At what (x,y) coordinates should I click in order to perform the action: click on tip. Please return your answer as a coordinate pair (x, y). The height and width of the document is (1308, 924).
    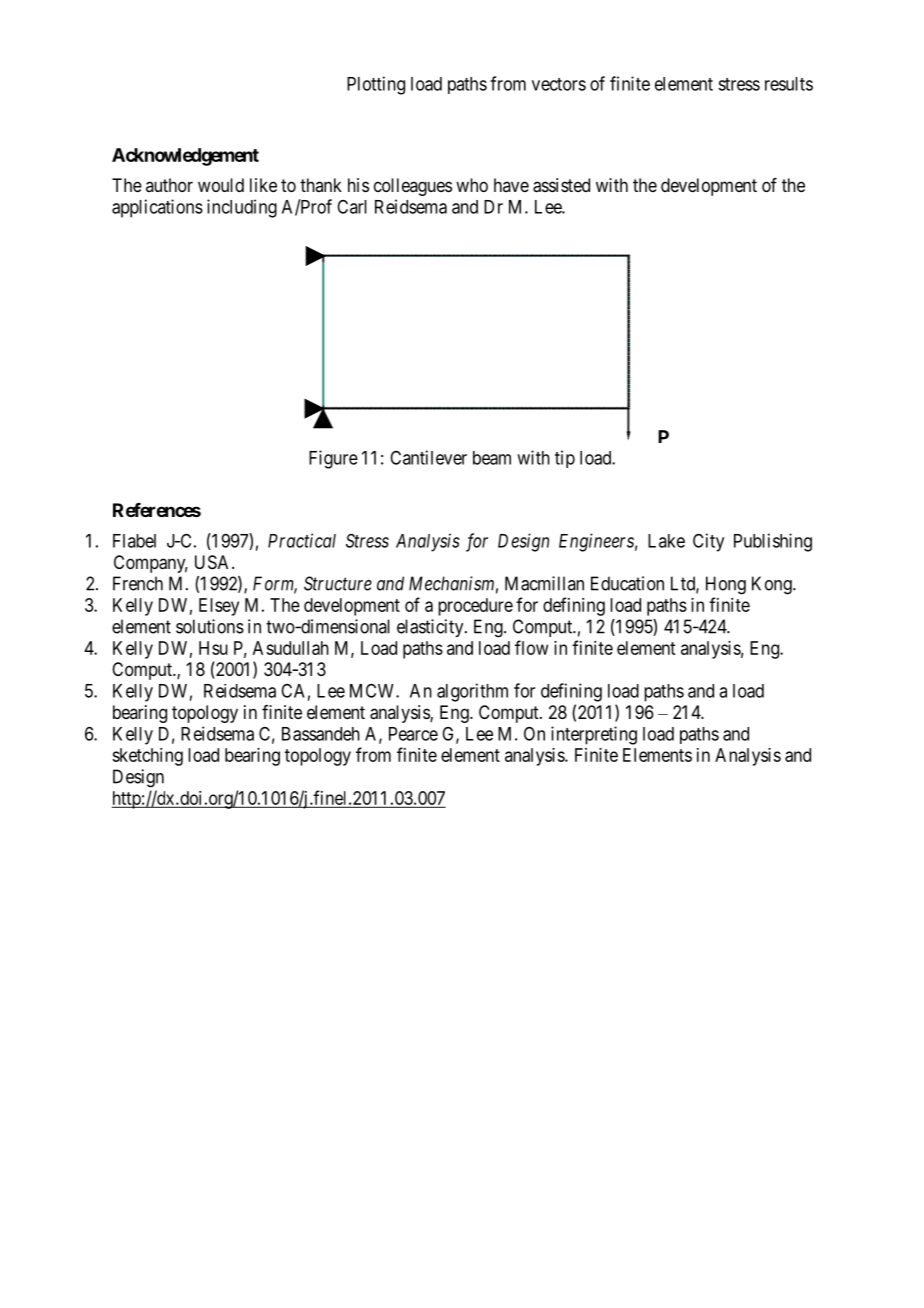
    Looking at the image, I should click on (565, 459).
